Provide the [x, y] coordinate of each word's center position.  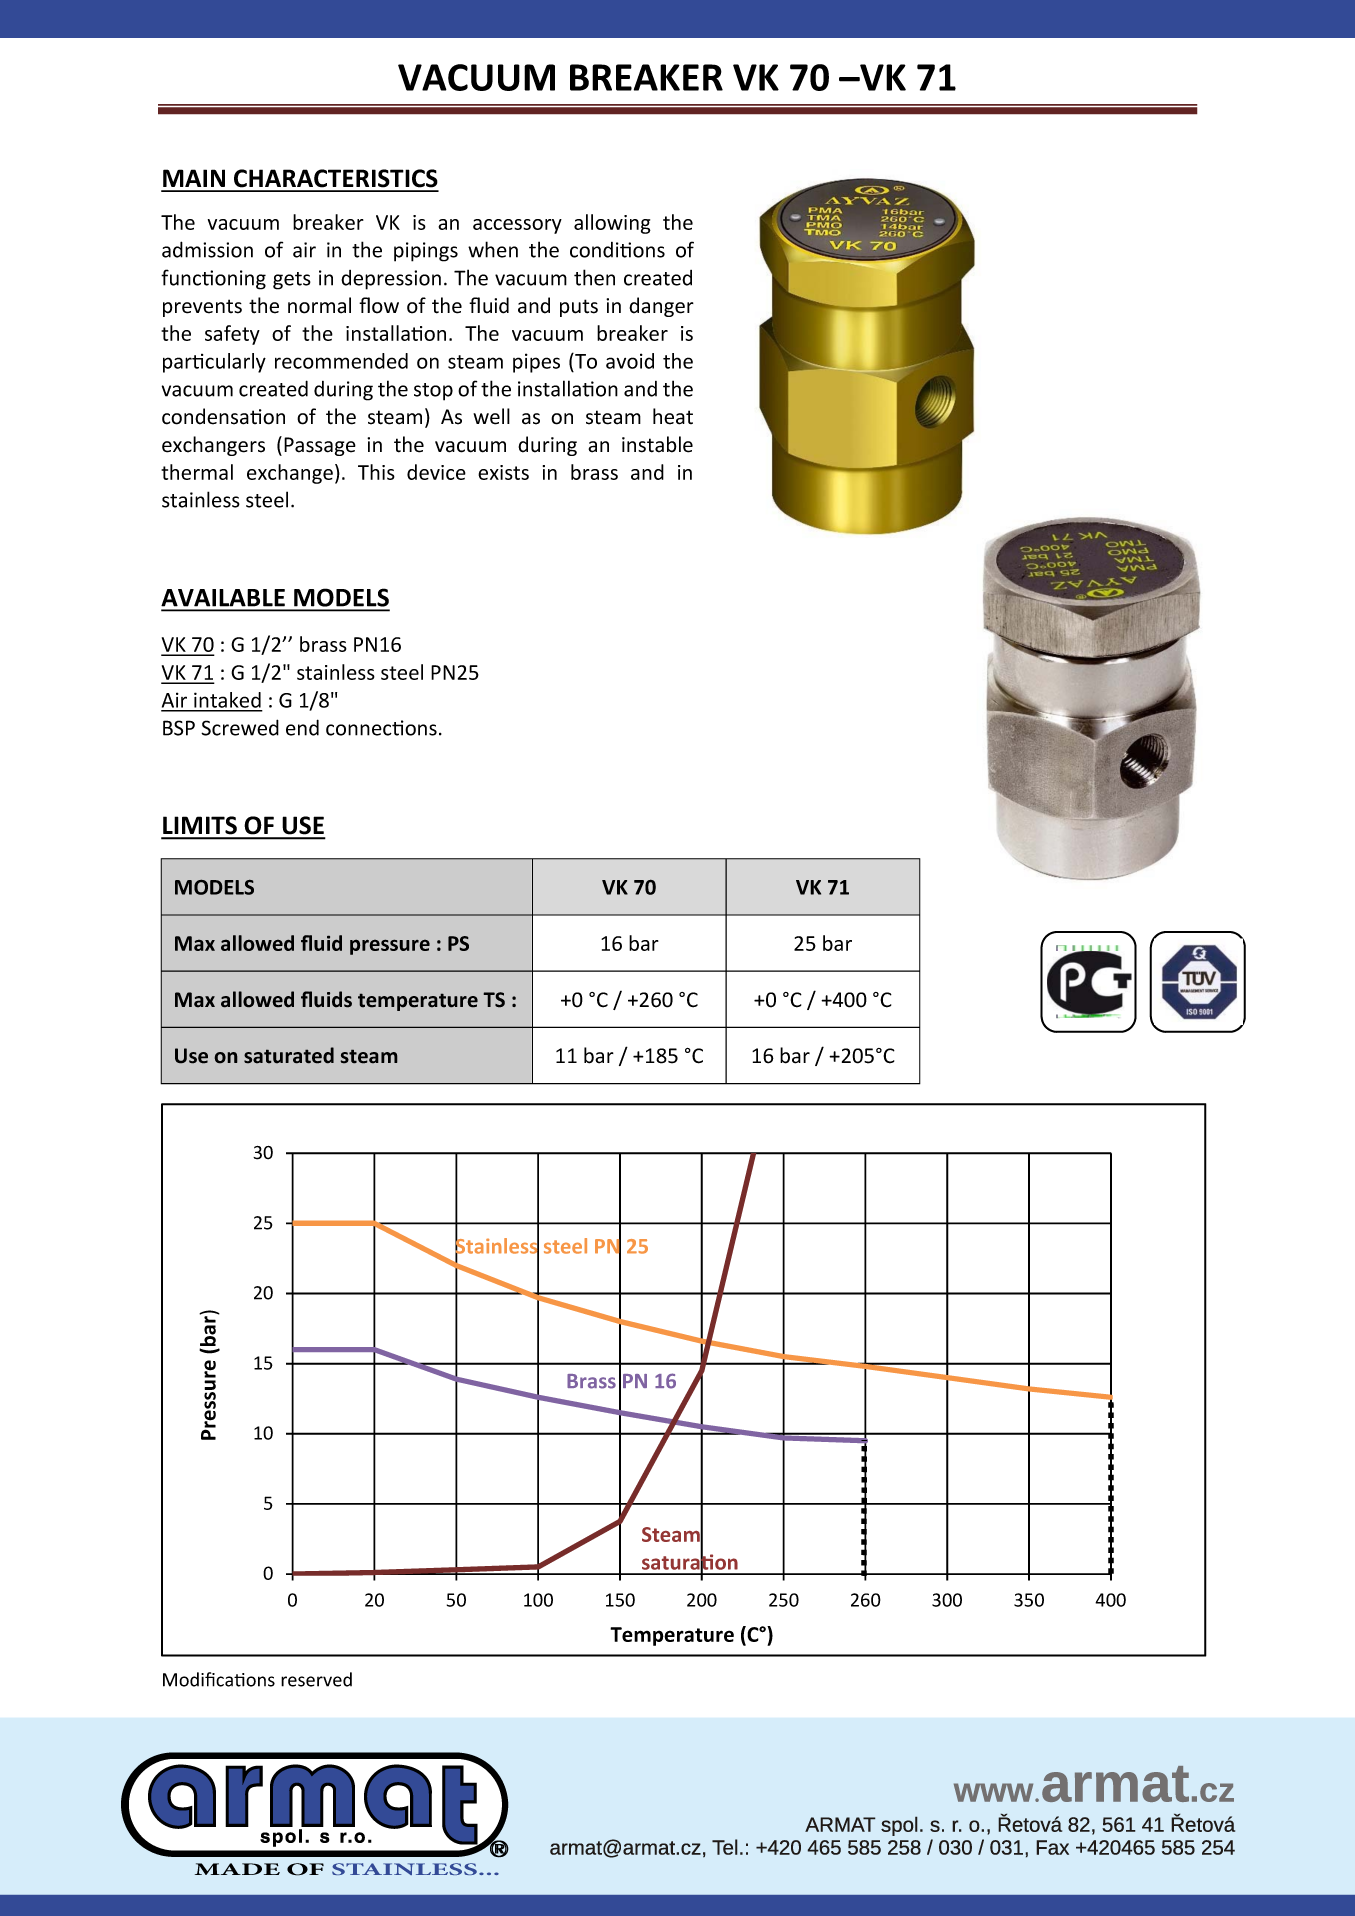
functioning [213, 279]
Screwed [240, 727]
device [436, 472]
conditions [617, 250]
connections [381, 728]
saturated [289, 1055]
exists [503, 472]
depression [391, 280]
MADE [237, 1869]
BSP [179, 728]
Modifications [219, 1679]
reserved [316, 1679]
